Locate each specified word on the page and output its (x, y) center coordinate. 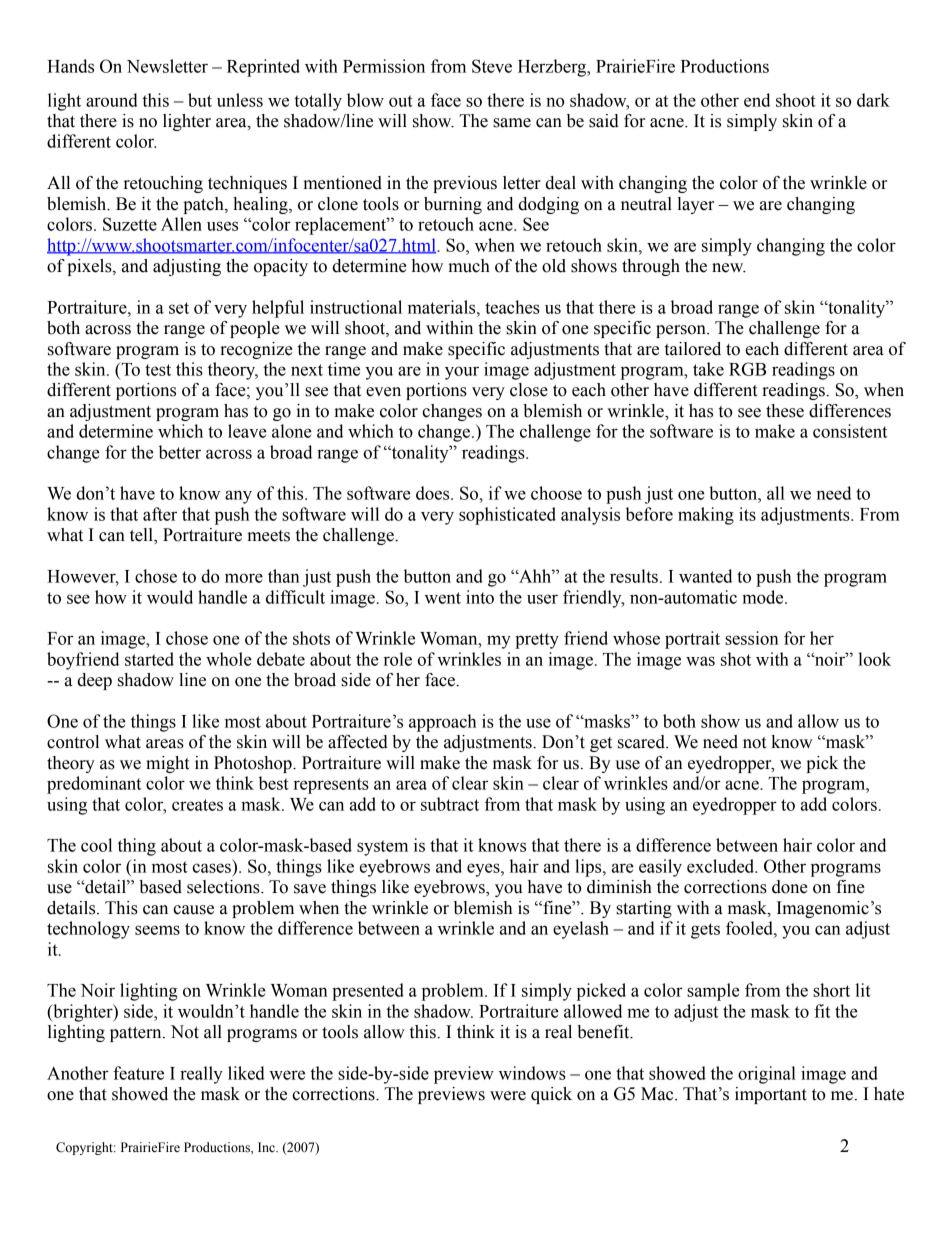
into (480, 597)
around (112, 100)
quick (551, 1095)
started (149, 659)
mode (764, 597)
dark (873, 100)
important (771, 1095)
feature (138, 1073)
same (512, 123)
